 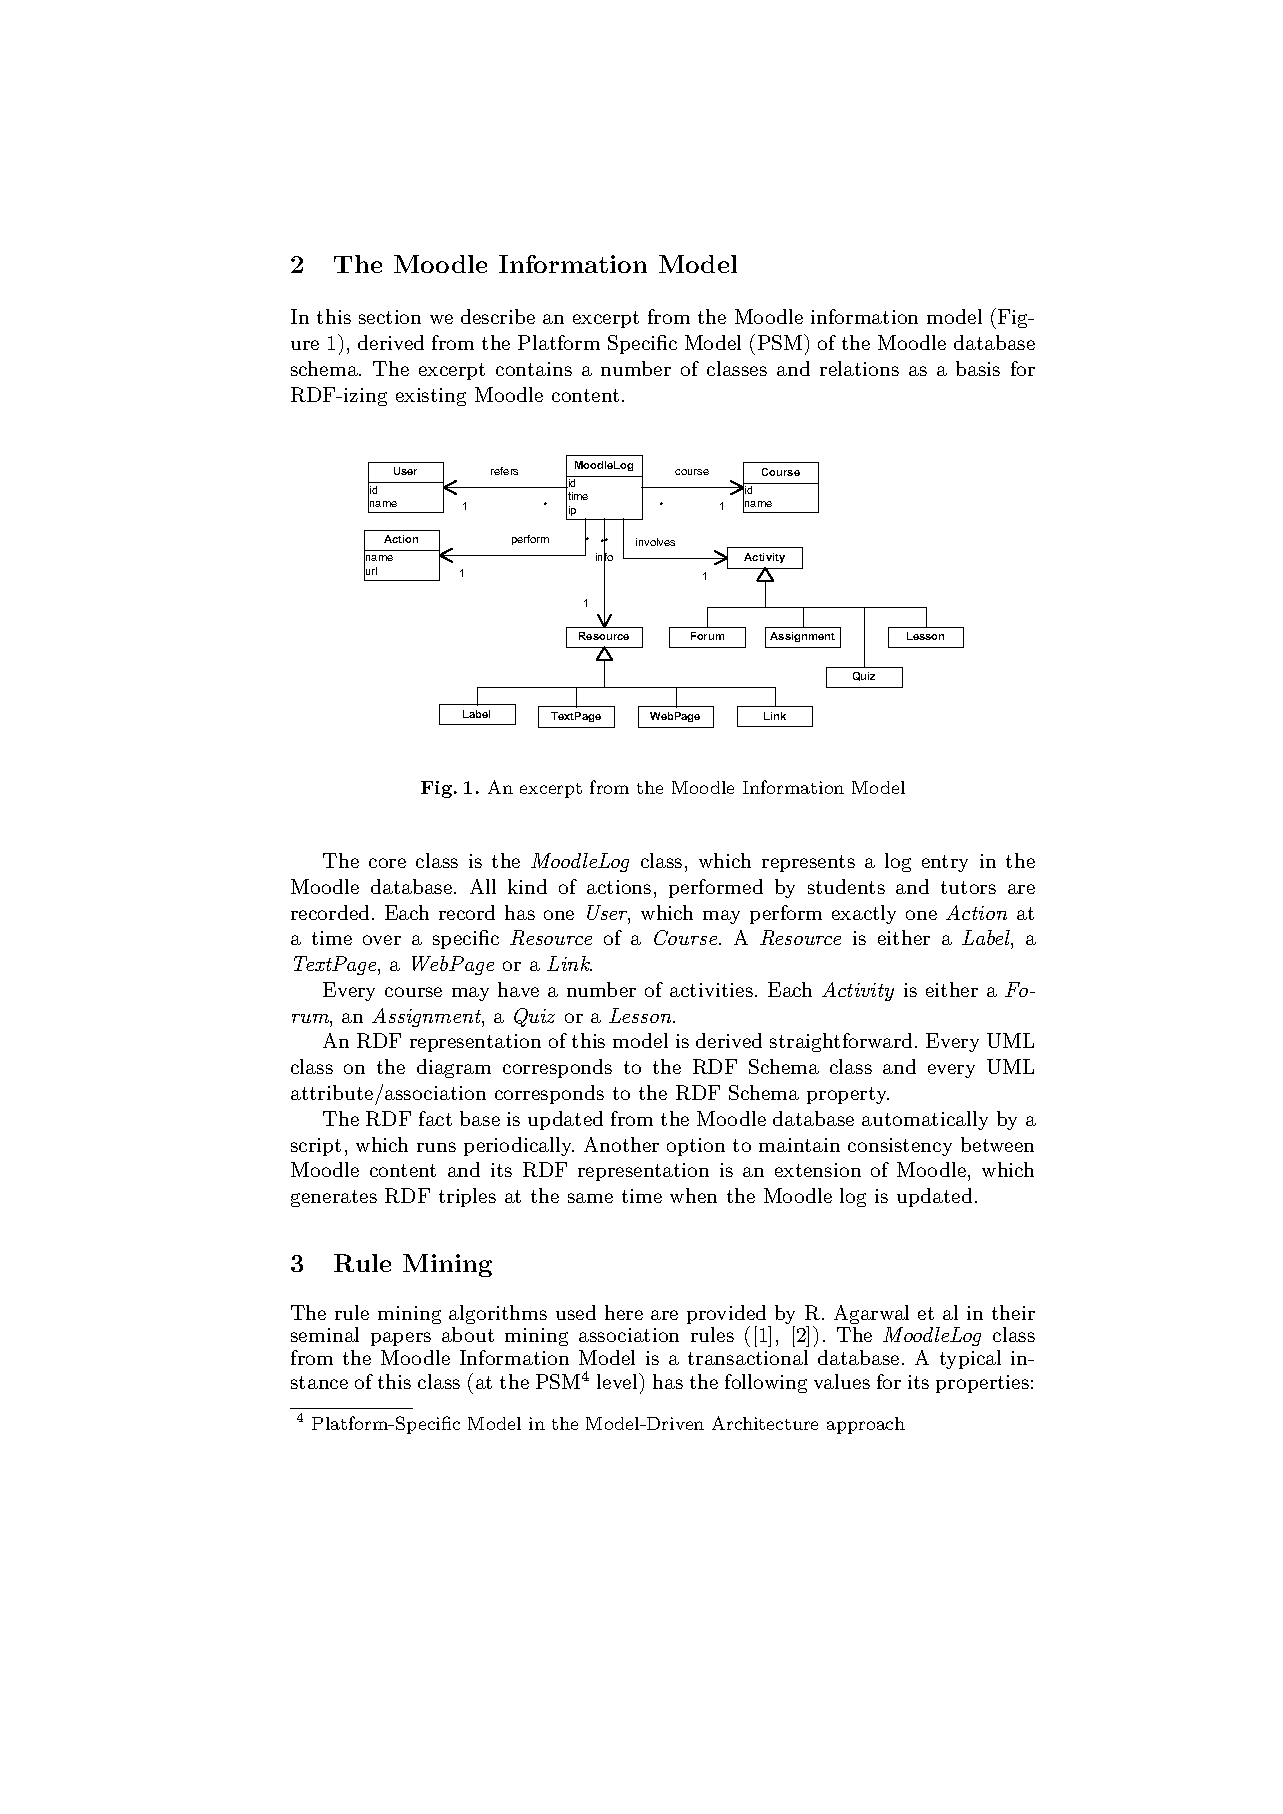 I want to click on section, so click(x=390, y=317).
